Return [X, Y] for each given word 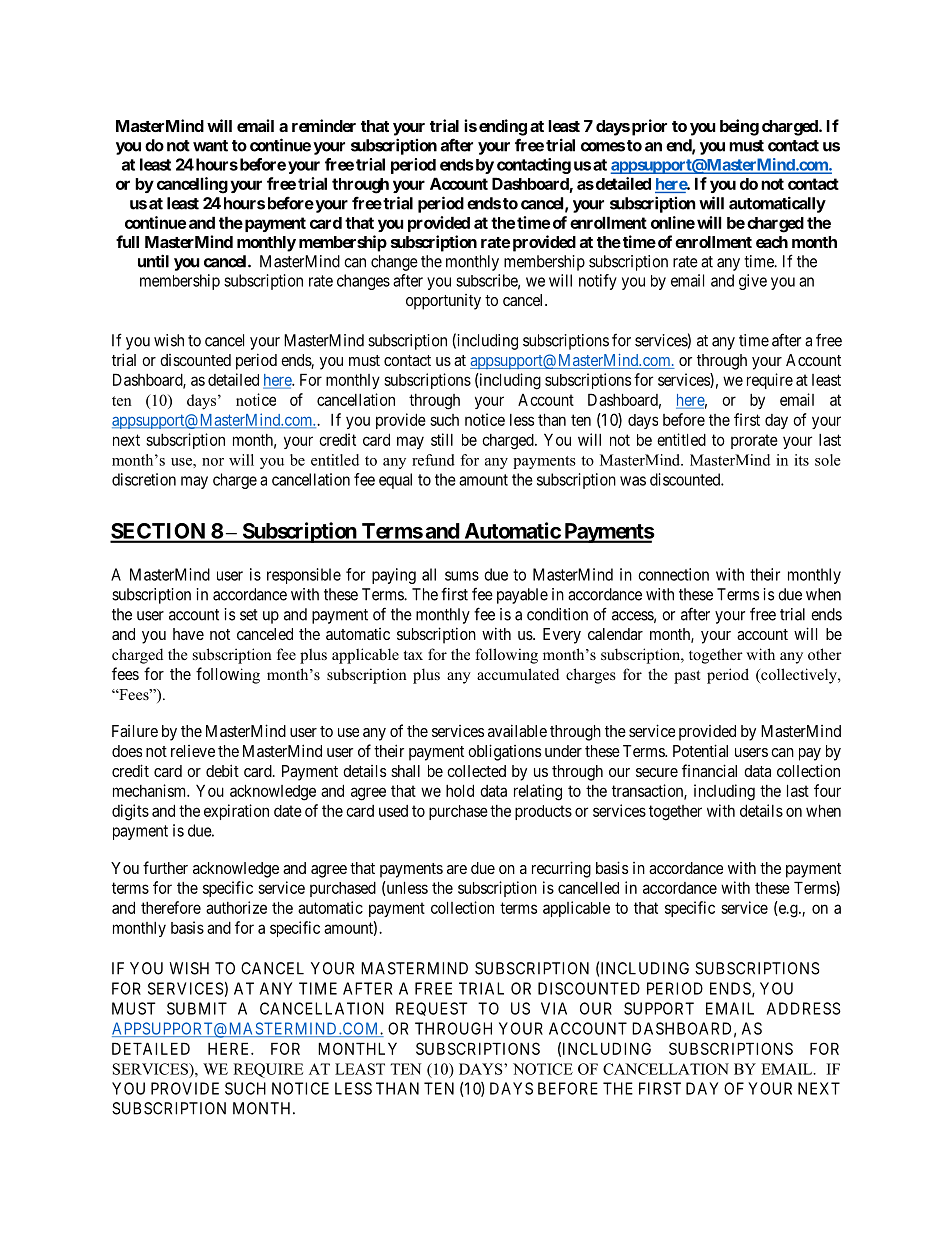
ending [503, 127]
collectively [799, 676]
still [442, 439]
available [517, 730]
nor [213, 462]
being [739, 127]
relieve [193, 751]
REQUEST [432, 1009]
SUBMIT [197, 1008]
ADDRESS [804, 1008]
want [210, 146]
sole [828, 460]
